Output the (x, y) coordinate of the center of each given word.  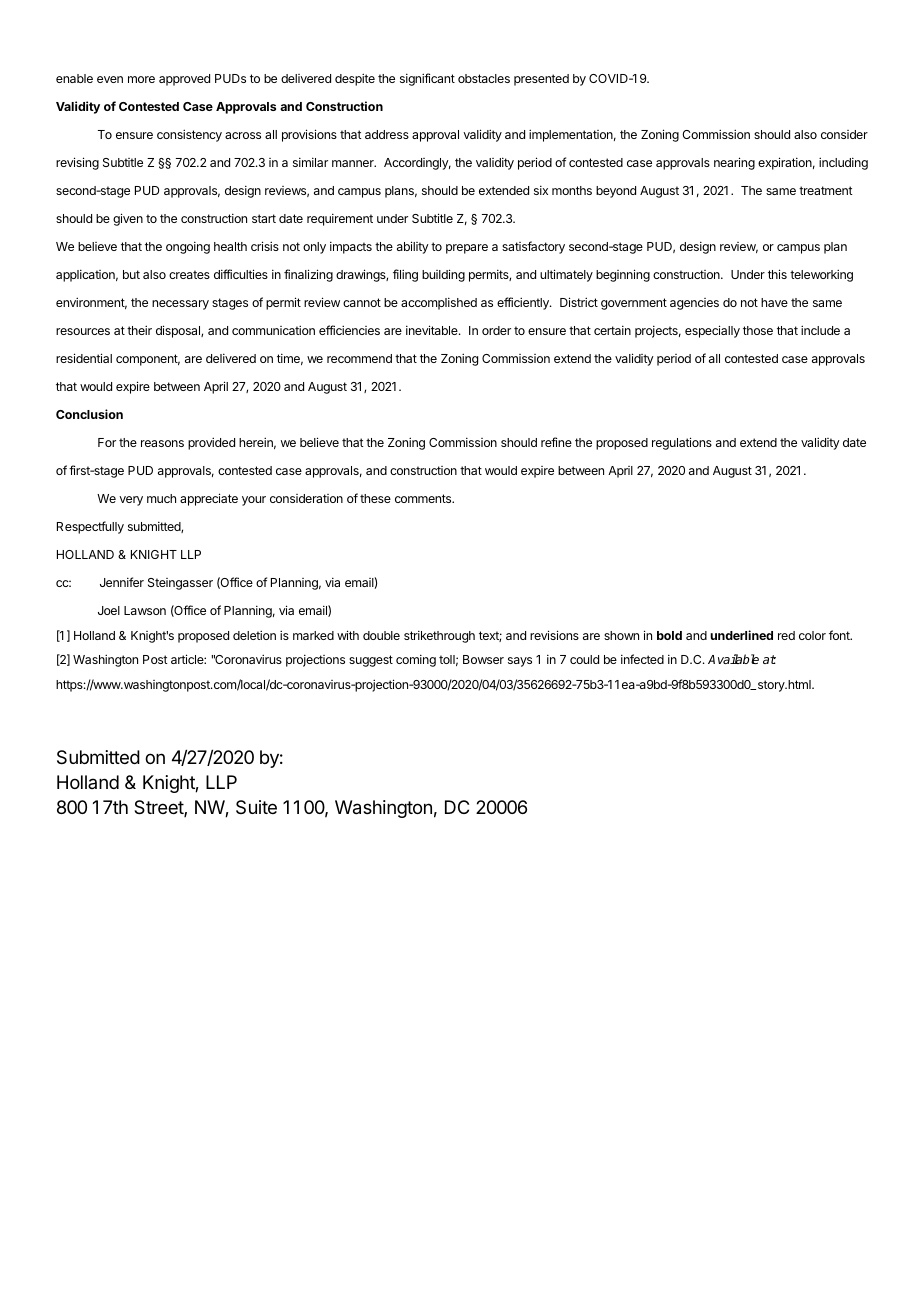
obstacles (484, 78)
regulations (682, 443)
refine (556, 442)
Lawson (145, 610)
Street (159, 808)
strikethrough (439, 636)
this (777, 274)
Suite (256, 807)
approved (184, 80)
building (443, 275)
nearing (734, 163)
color (812, 635)
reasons (162, 443)
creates (189, 274)
